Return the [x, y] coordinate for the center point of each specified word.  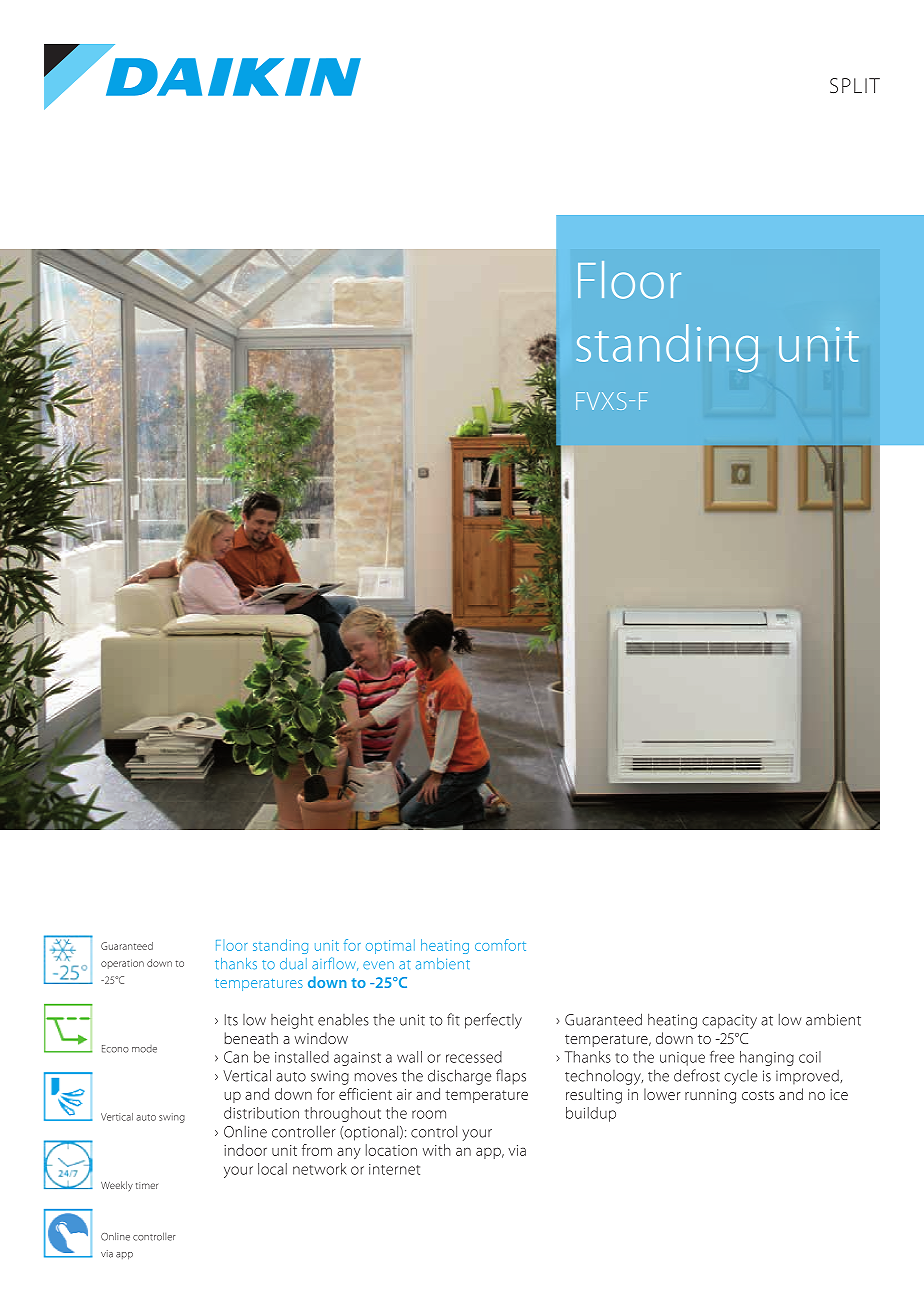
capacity [729, 1021]
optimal [390, 946]
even [378, 965]
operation [122, 964]
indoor [245, 1150]
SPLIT [855, 85]
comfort [500, 945]
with [437, 1150]
